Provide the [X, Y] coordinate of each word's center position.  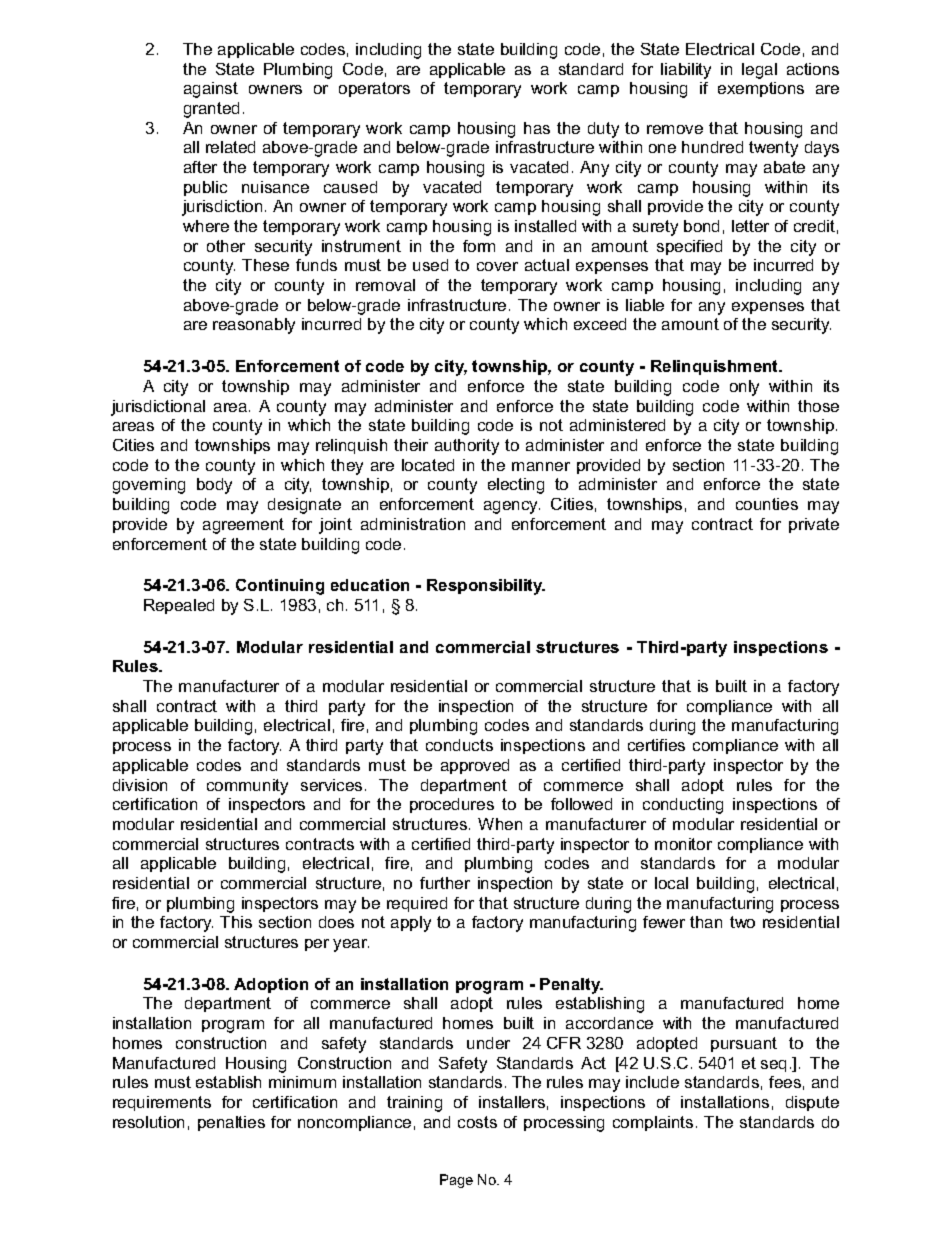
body [214, 486]
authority [467, 447]
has [537, 128]
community [247, 787]
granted [211, 110]
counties [767, 504]
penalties [231, 1123]
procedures [452, 805]
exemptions [761, 89]
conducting [683, 806]
